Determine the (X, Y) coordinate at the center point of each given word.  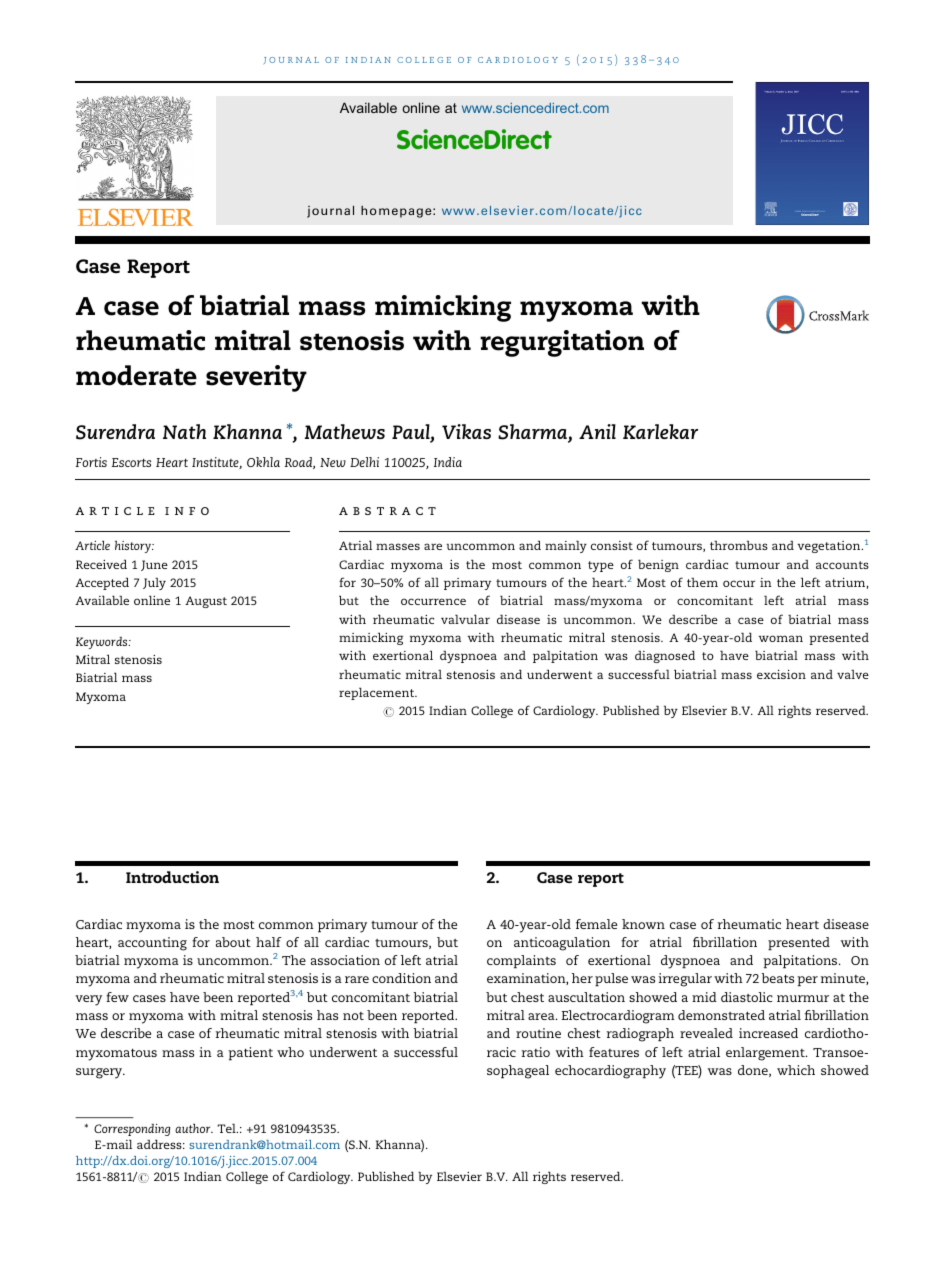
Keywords (103, 642)
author (194, 1128)
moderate (136, 375)
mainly (566, 546)
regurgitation (562, 343)
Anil (597, 431)
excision (781, 674)
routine (538, 1033)
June (154, 565)
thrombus (739, 545)
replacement (378, 693)
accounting (152, 944)
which (796, 1070)
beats (777, 978)
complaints (521, 962)
